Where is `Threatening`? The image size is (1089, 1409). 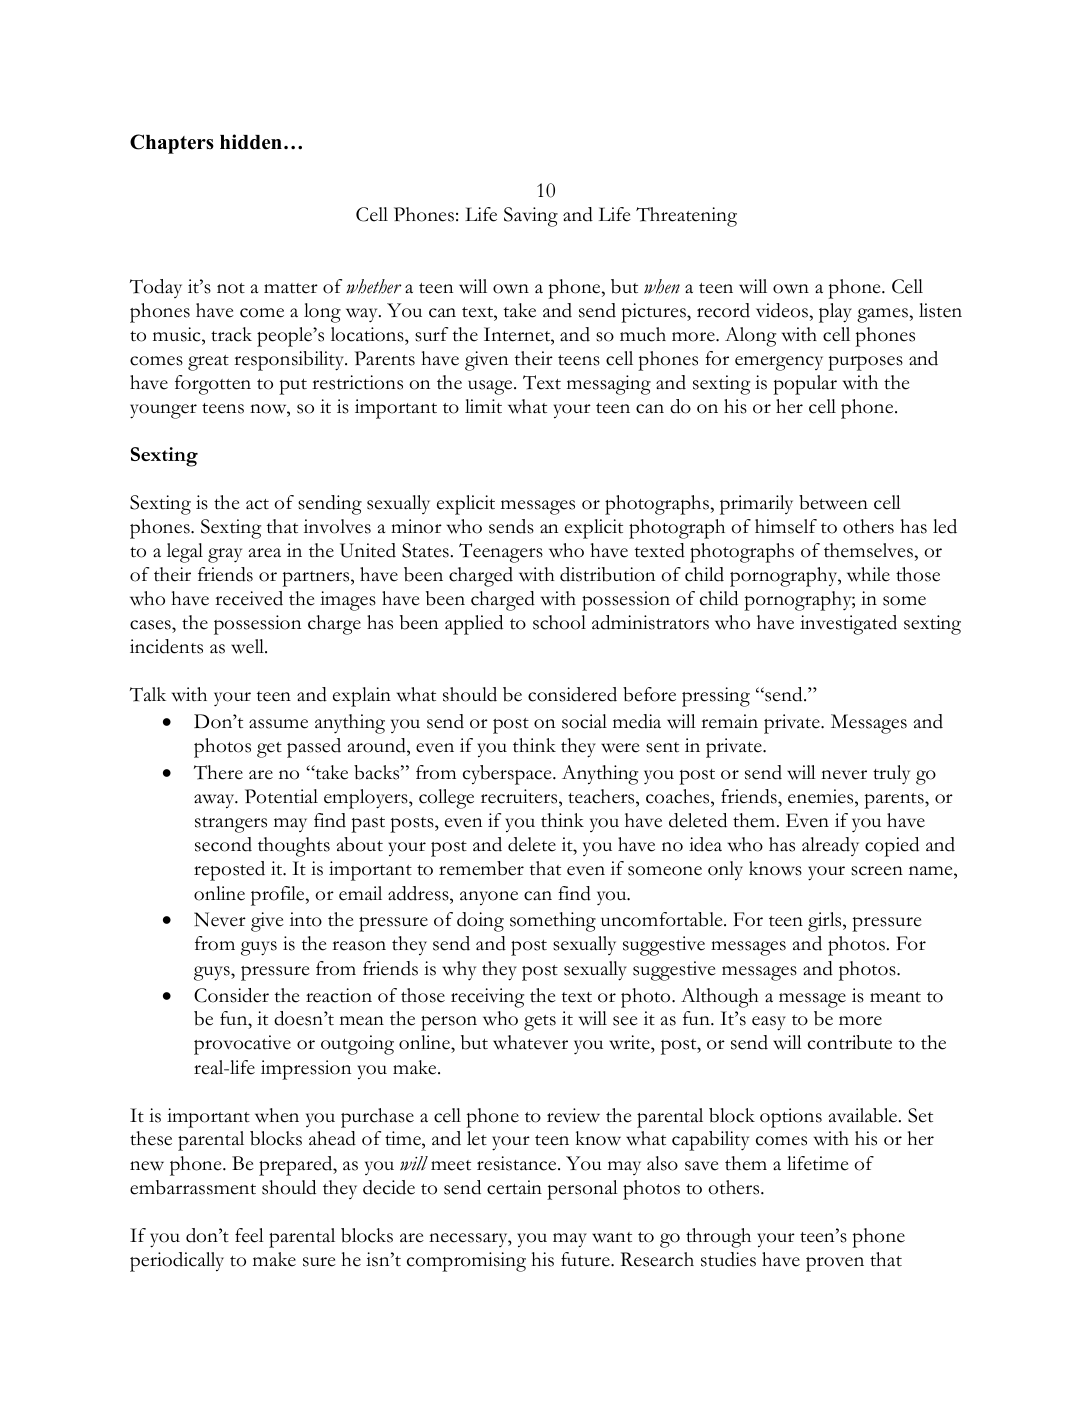 Threatening is located at coordinates (686, 217).
